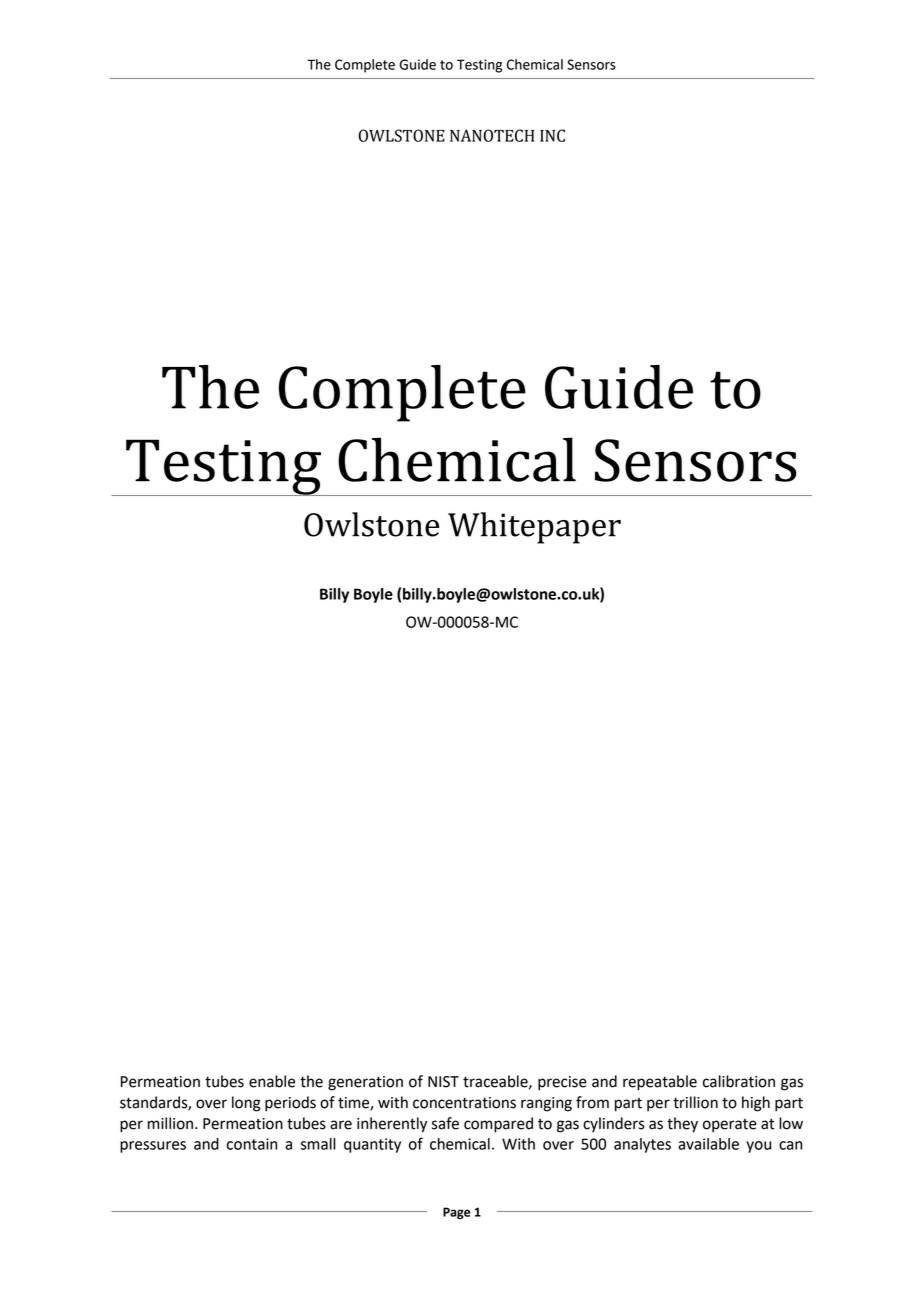 The width and height of the document is (924, 1308). Describe the element at coordinates (739, 1081) in the document. I see `calibration` at that location.
